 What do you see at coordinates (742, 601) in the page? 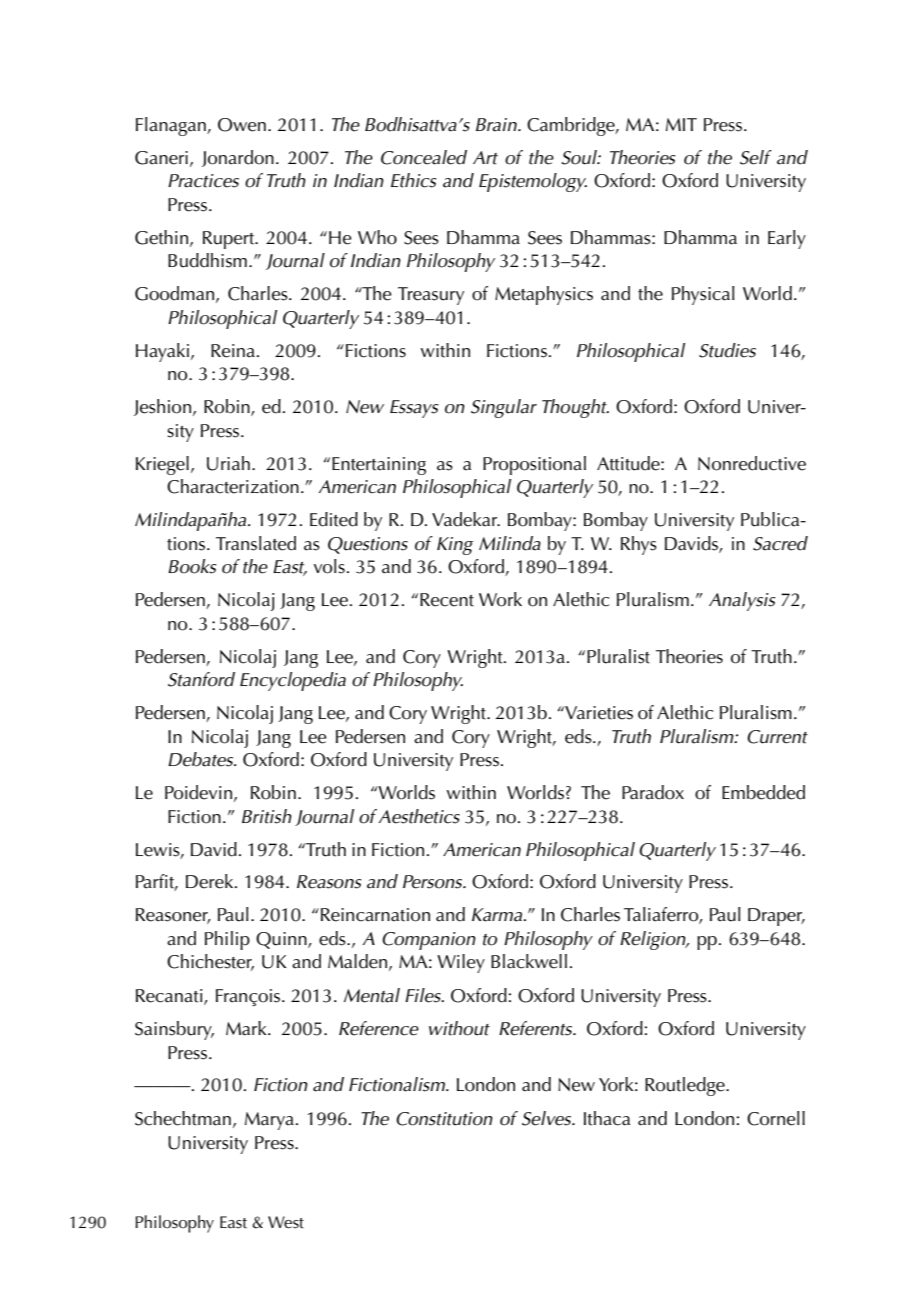
I see `Analysis` at bounding box center [742, 601].
